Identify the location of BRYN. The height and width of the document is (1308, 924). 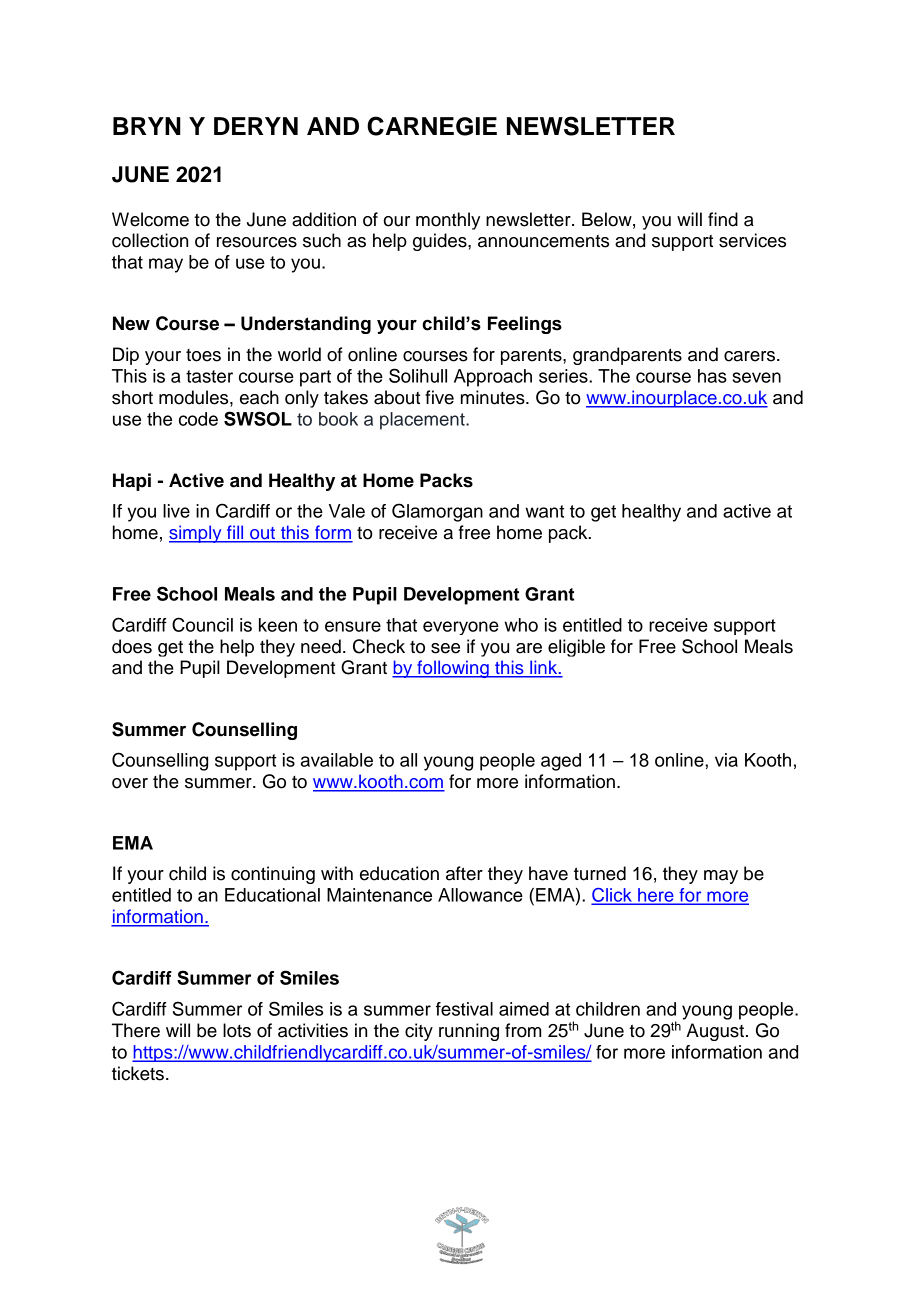
(147, 126).
